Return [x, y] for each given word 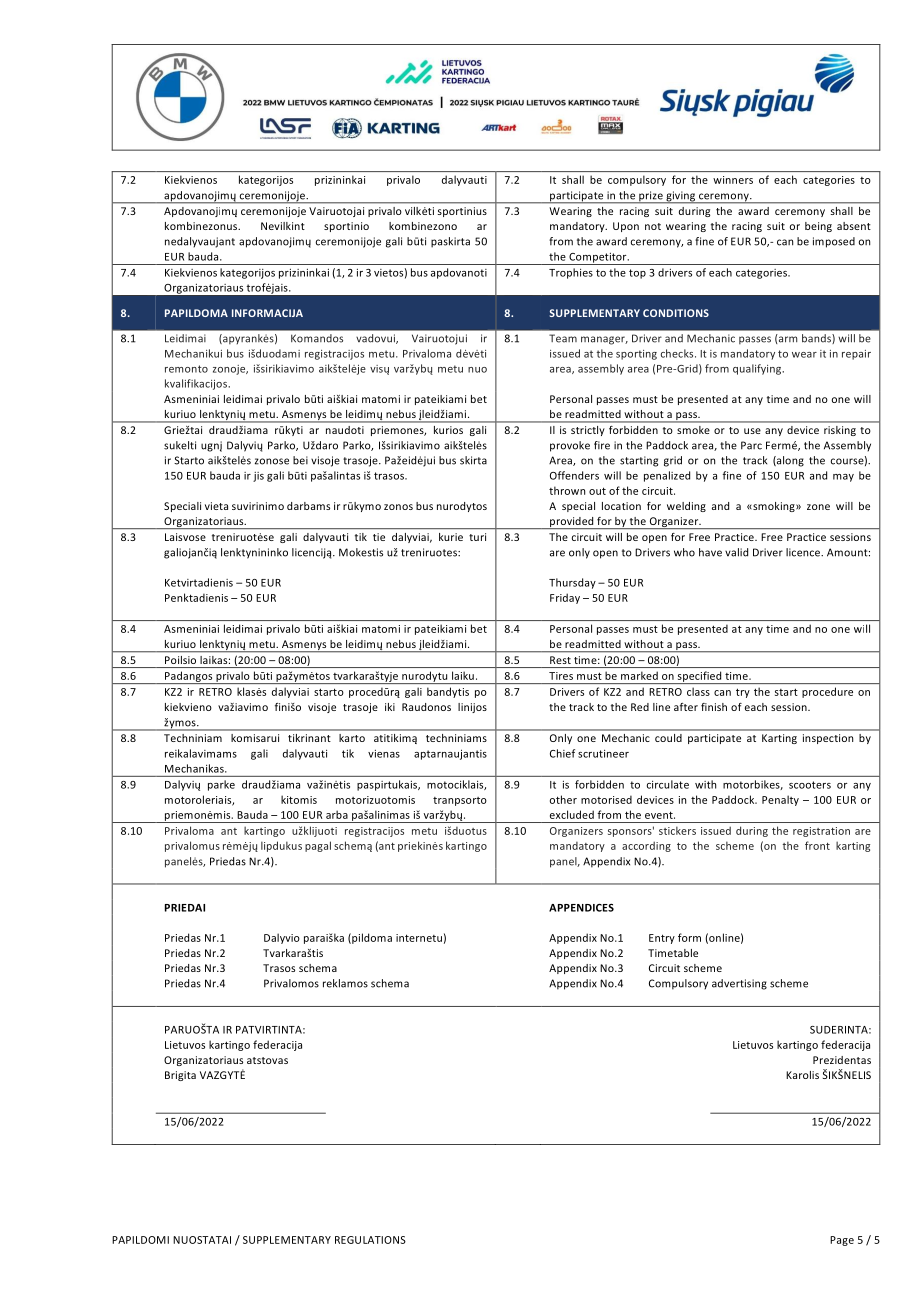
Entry [662, 939]
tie [379, 537]
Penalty [780, 800]
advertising [739, 984]
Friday [565, 598]
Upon [626, 227]
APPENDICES [581, 908]
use [752, 431]
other [563, 799]
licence [804, 552]
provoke [570, 446]
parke [221, 785]
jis [258, 477]
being [818, 227]
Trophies [571, 273]
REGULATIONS [370, 1240]
